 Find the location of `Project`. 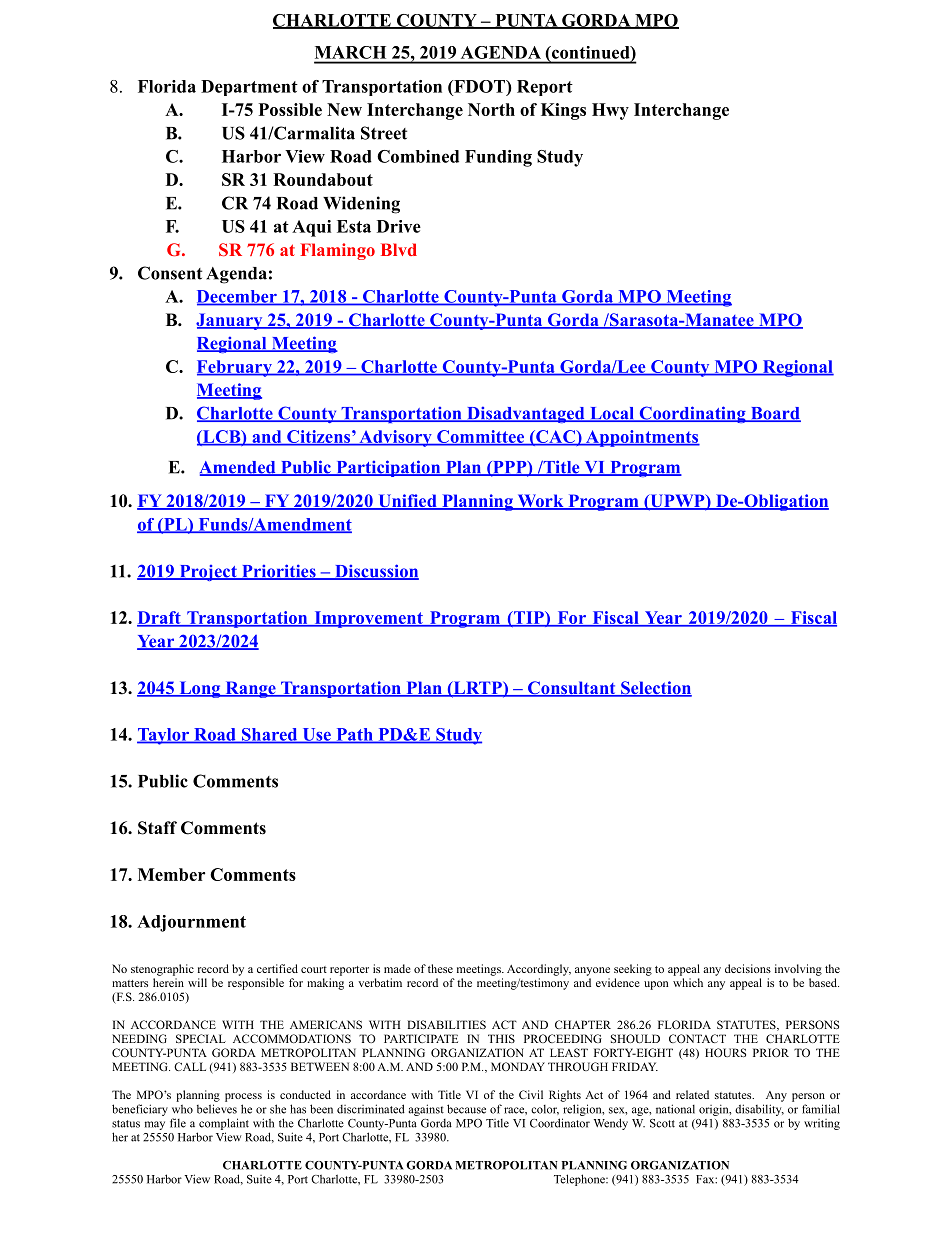

Project is located at coordinates (208, 573).
